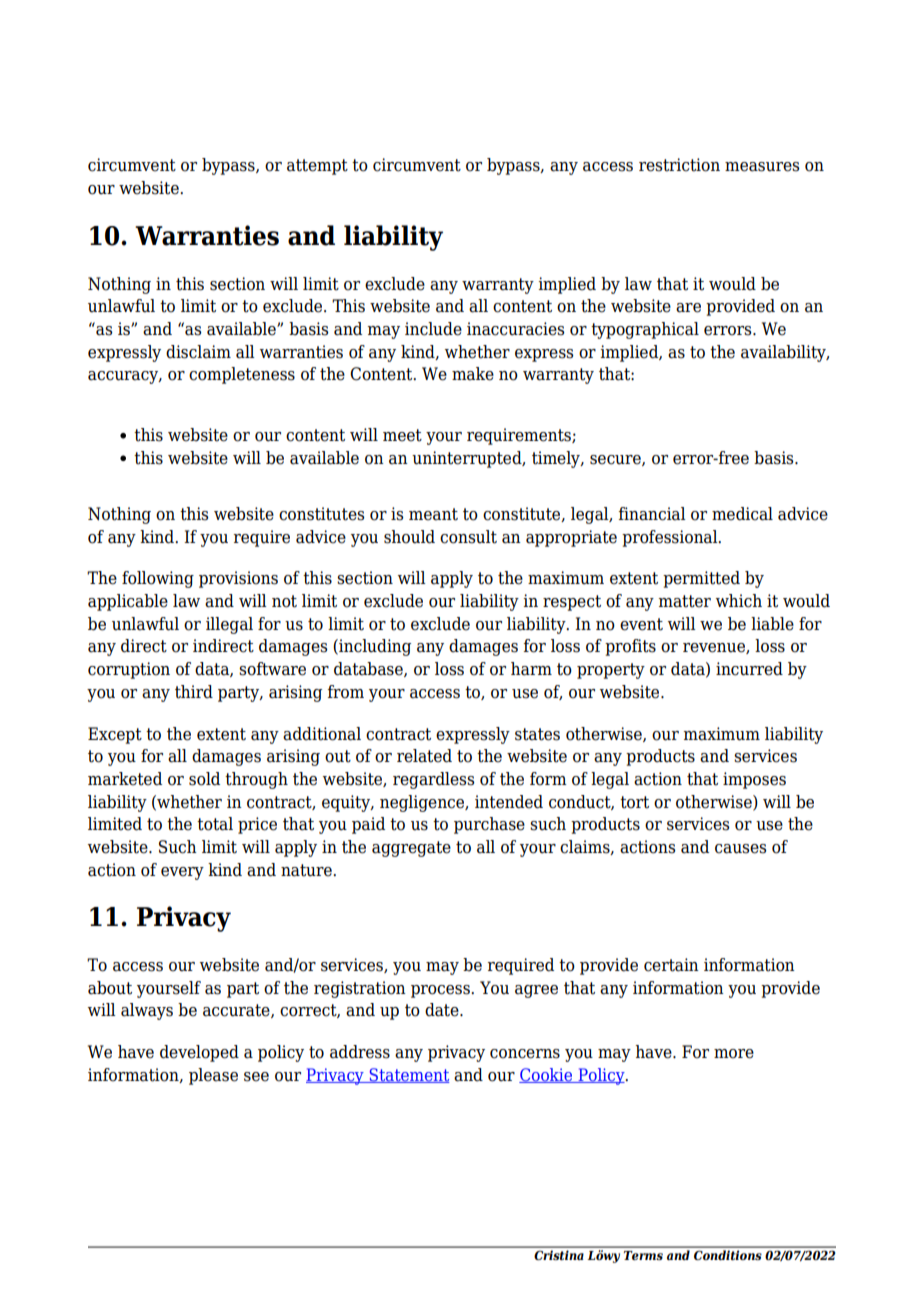  Describe the element at coordinates (433, 329) in the screenshot. I see `include` at that location.
